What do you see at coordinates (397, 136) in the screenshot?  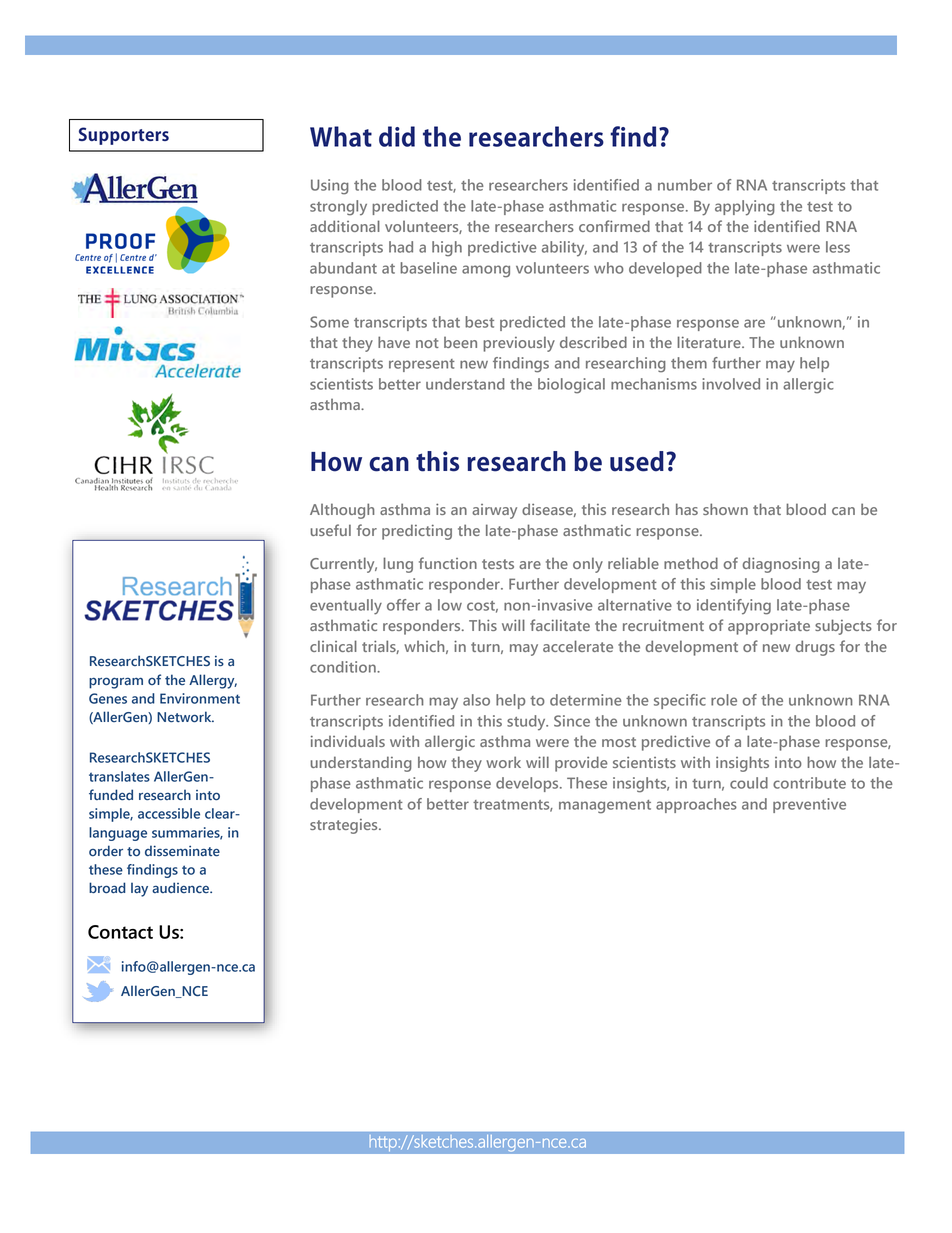 I see `did` at bounding box center [397, 136].
